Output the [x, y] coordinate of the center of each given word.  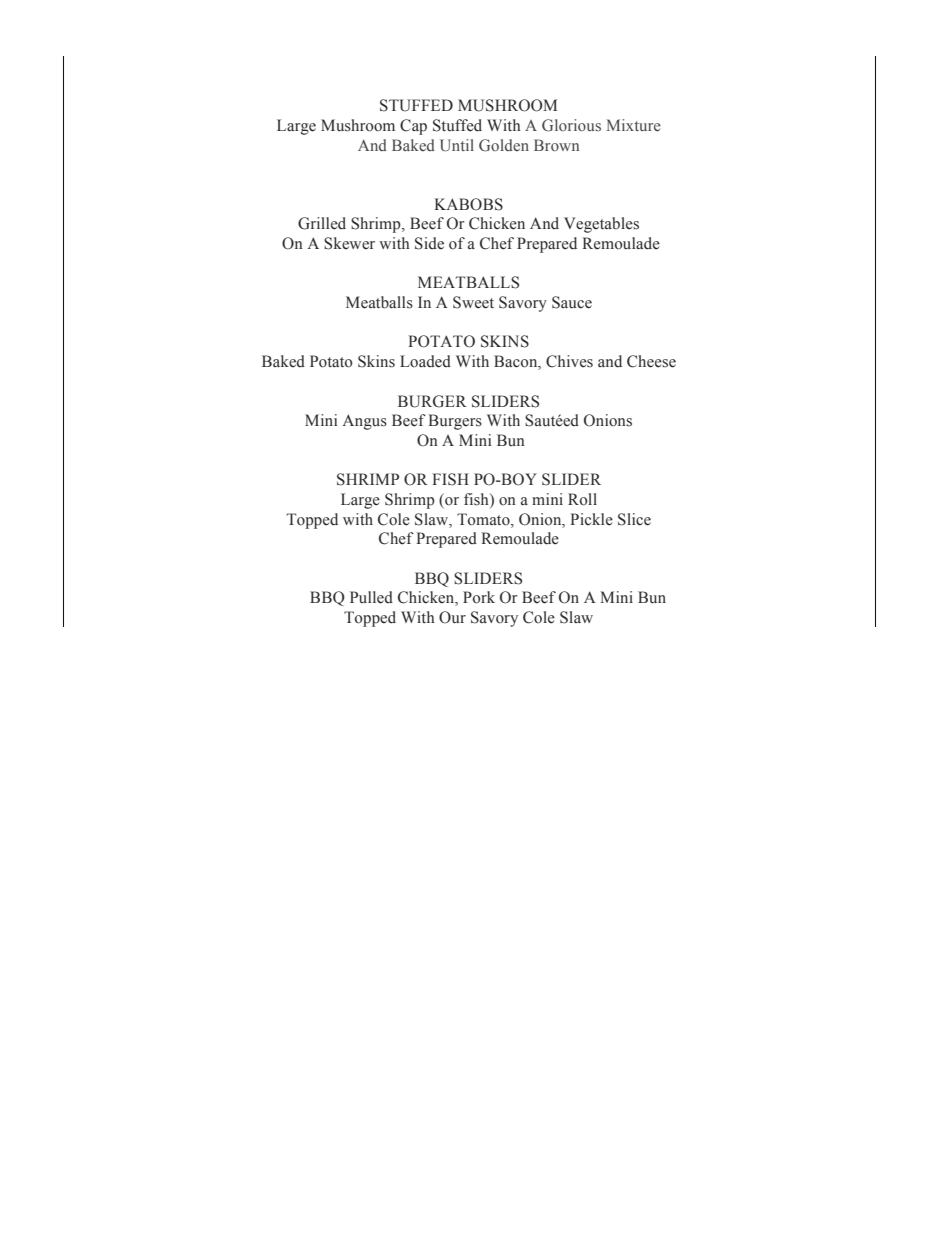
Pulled [371, 597]
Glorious [571, 125]
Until [457, 145]
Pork [479, 597]
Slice [634, 519]
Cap [413, 127]
